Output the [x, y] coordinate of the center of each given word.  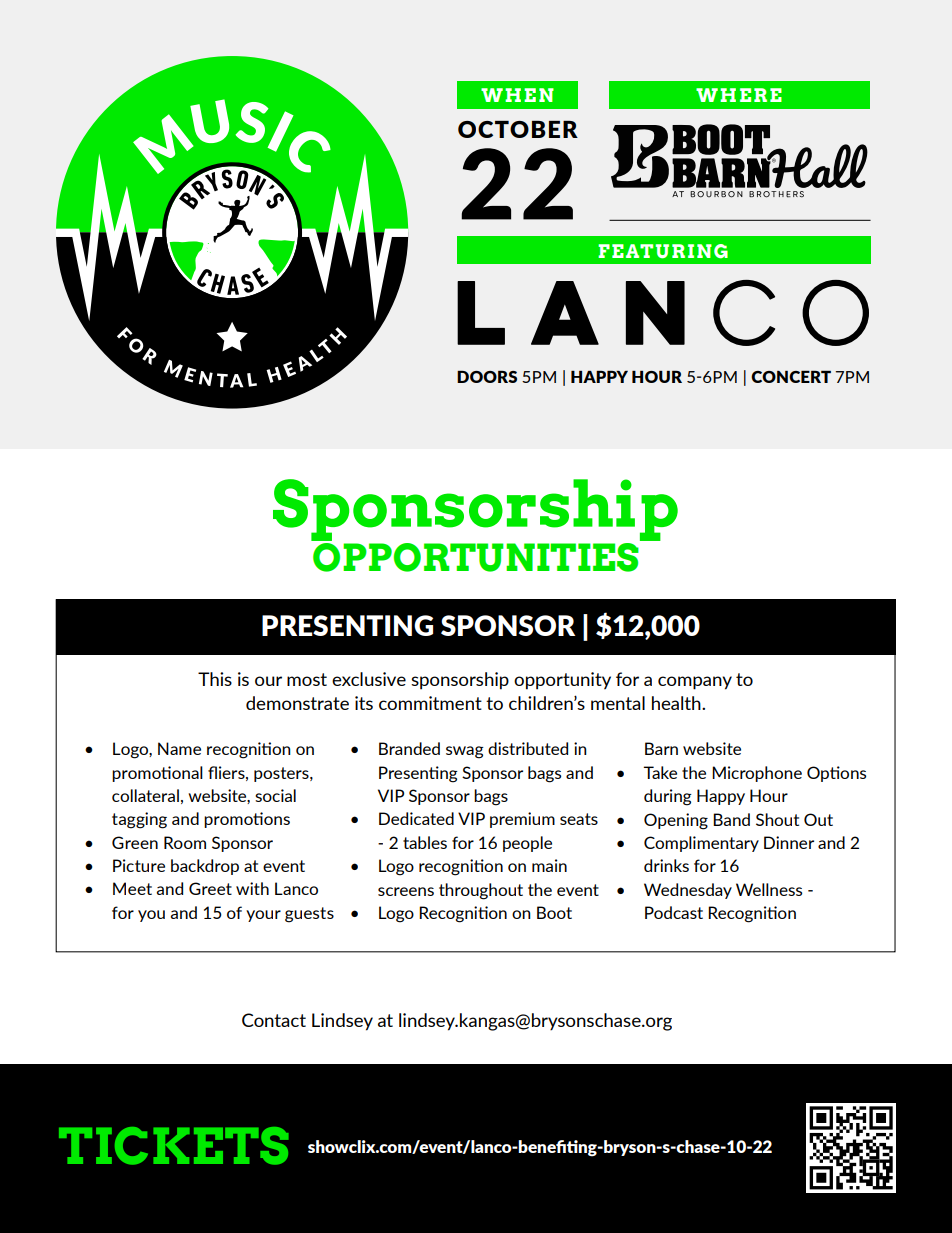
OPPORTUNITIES [476, 557]
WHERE [739, 95]
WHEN [517, 95]
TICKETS [173, 1146]
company [695, 683]
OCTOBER [518, 129]
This [215, 679]
